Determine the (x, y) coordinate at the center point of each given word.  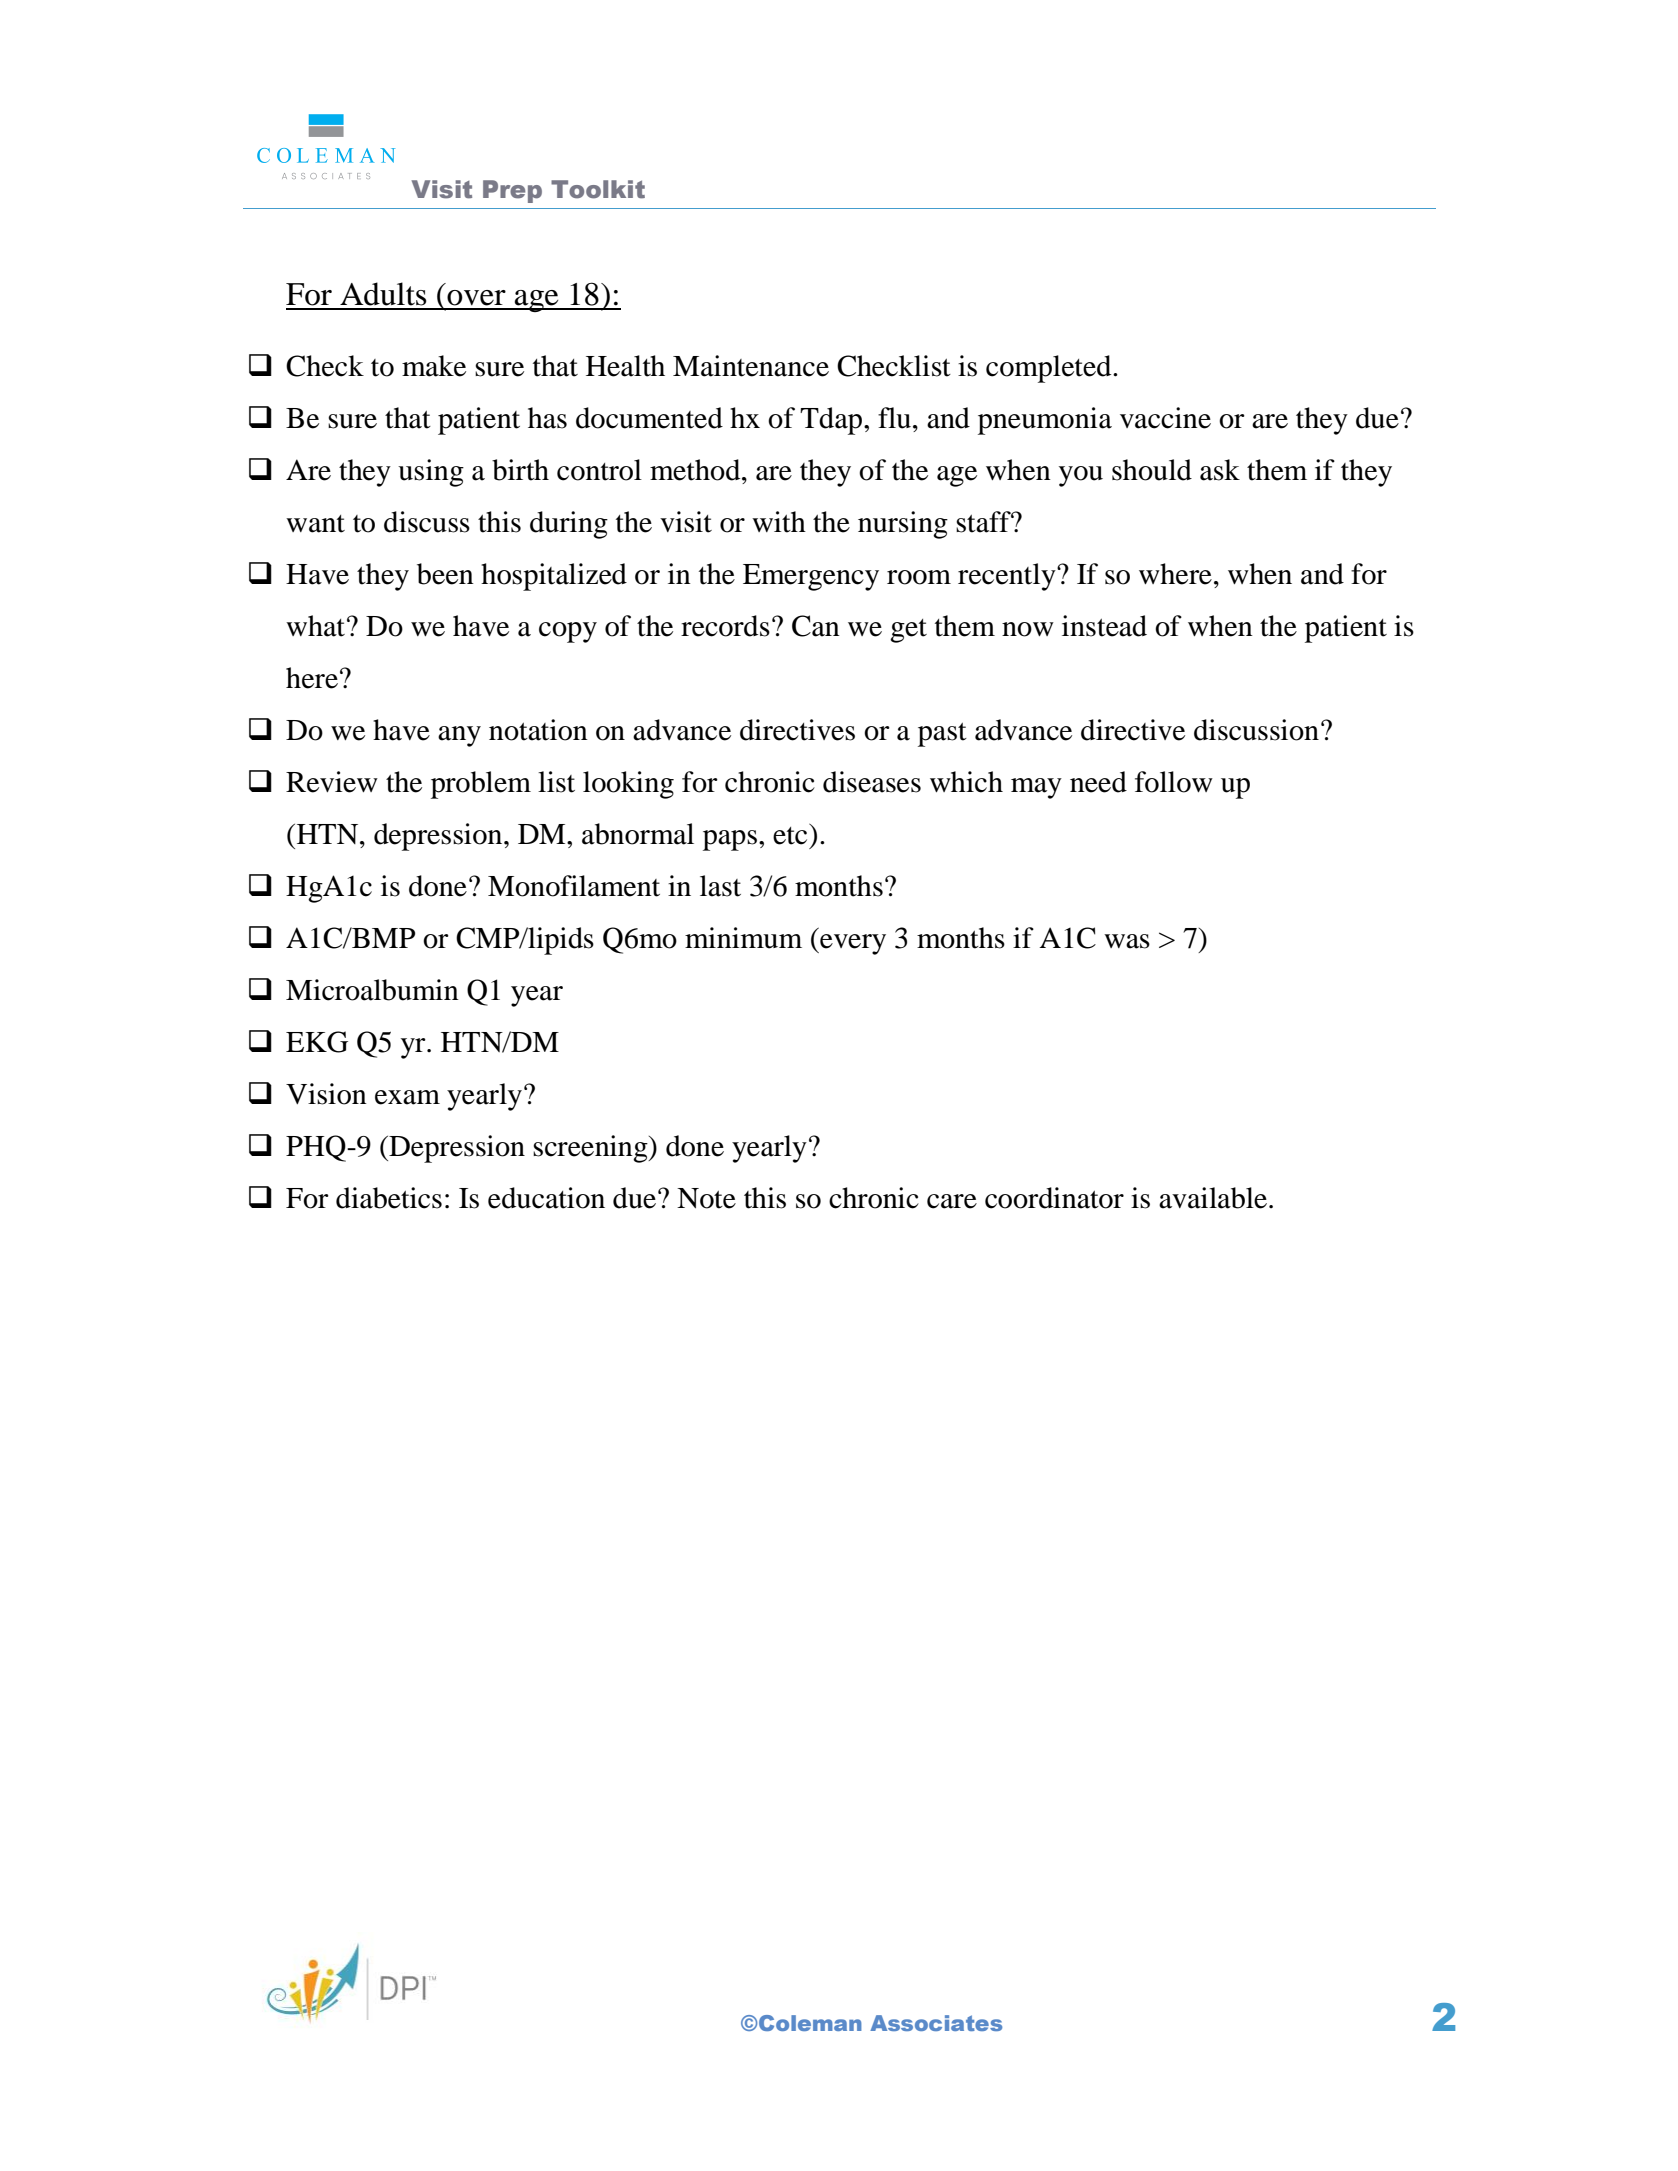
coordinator (1054, 1198)
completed (1050, 369)
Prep (512, 191)
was (1127, 941)
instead (1104, 626)
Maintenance (751, 366)
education (546, 1198)
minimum (743, 938)
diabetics (389, 1198)
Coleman (810, 2023)
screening (591, 1149)
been (445, 574)
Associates (936, 2023)
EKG (317, 1042)
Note (706, 1198)
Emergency (811, 577)
